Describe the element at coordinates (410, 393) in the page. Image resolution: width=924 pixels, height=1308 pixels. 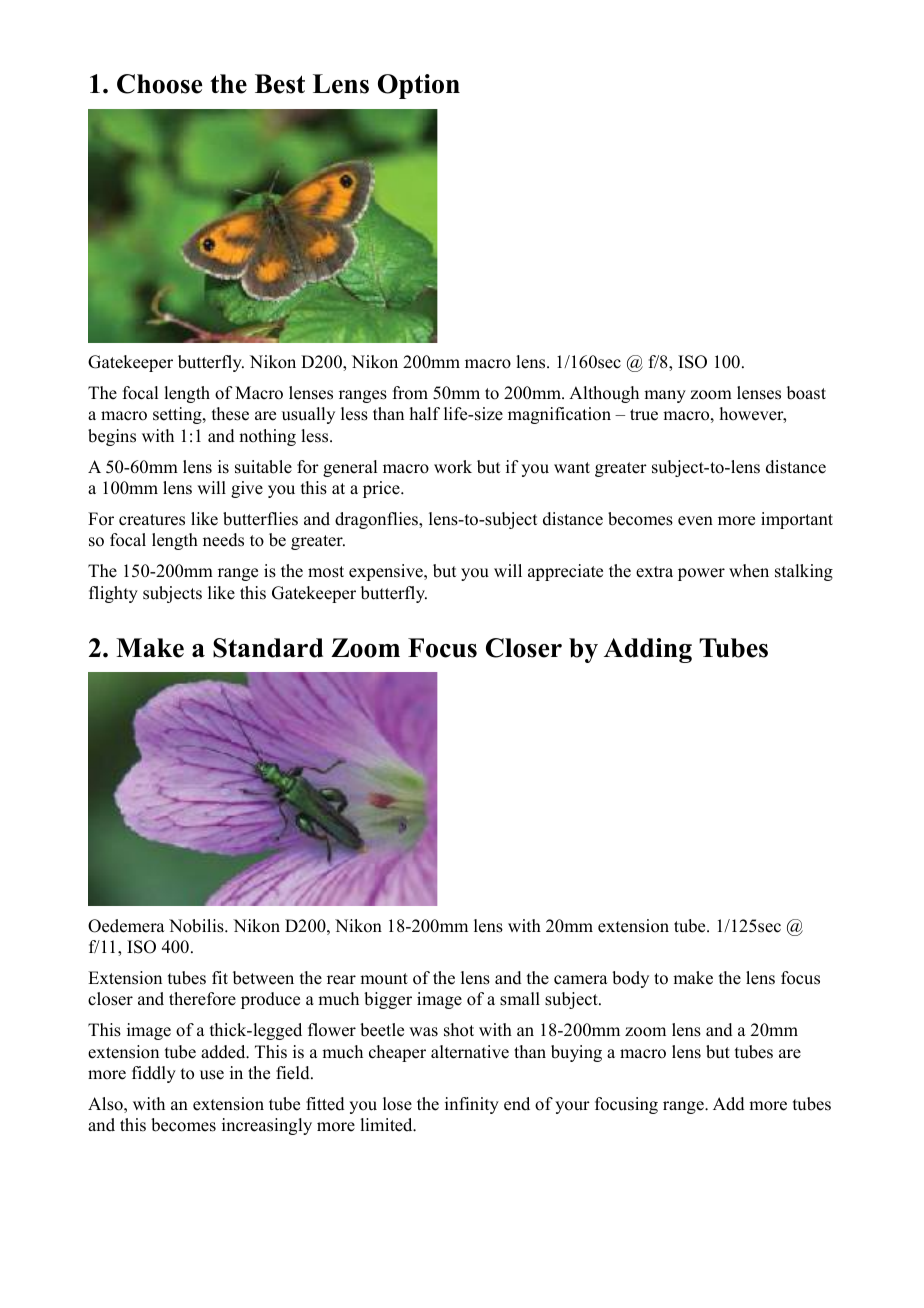
I see `from` at that location.
